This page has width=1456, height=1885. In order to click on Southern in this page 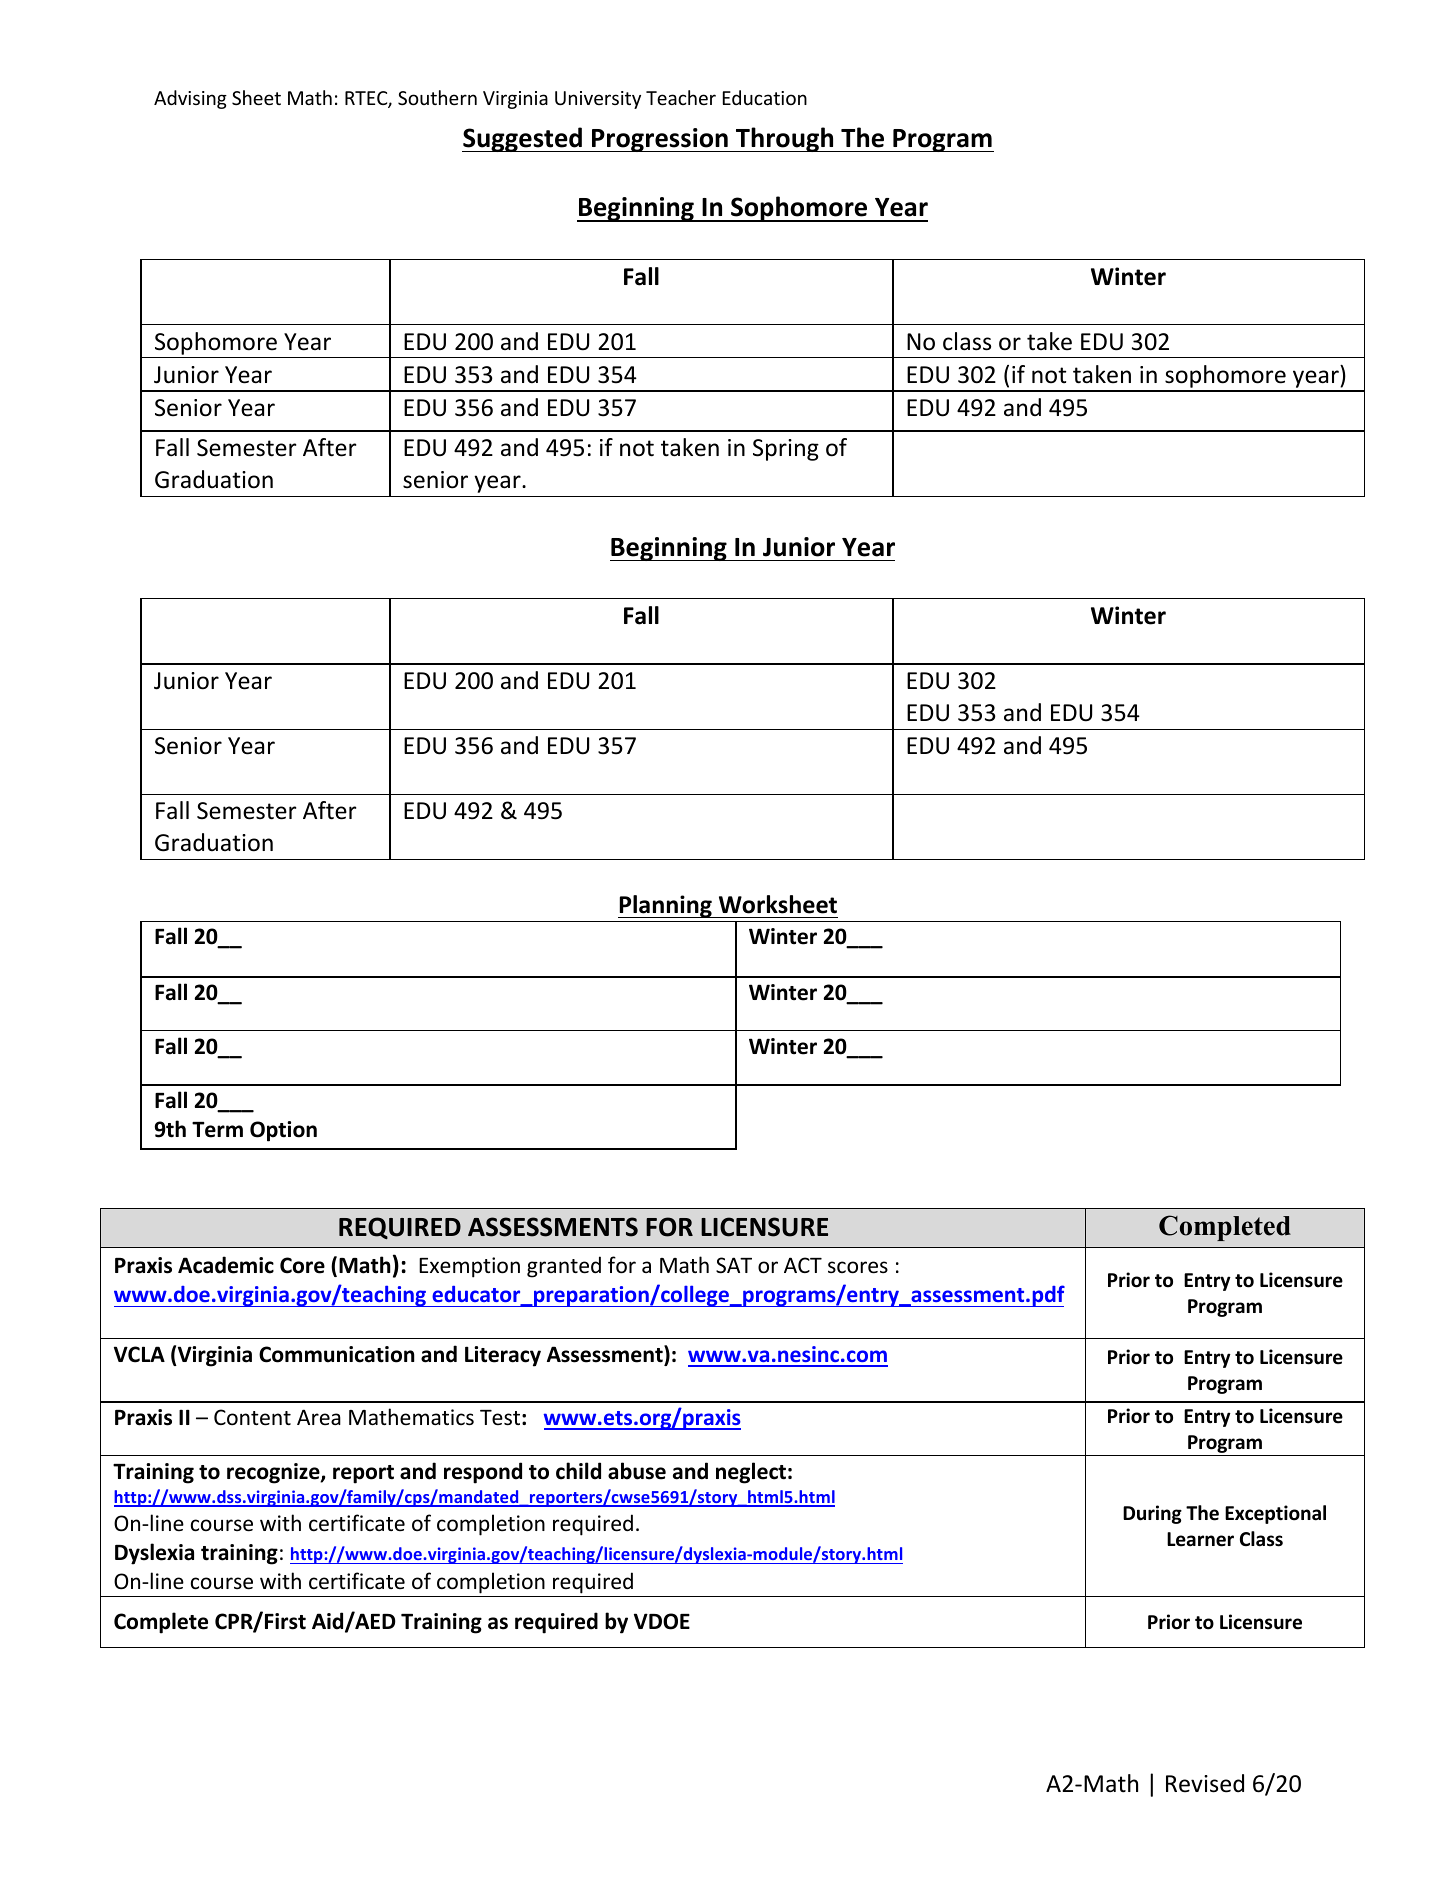, I will do `click(437, 97)`.
